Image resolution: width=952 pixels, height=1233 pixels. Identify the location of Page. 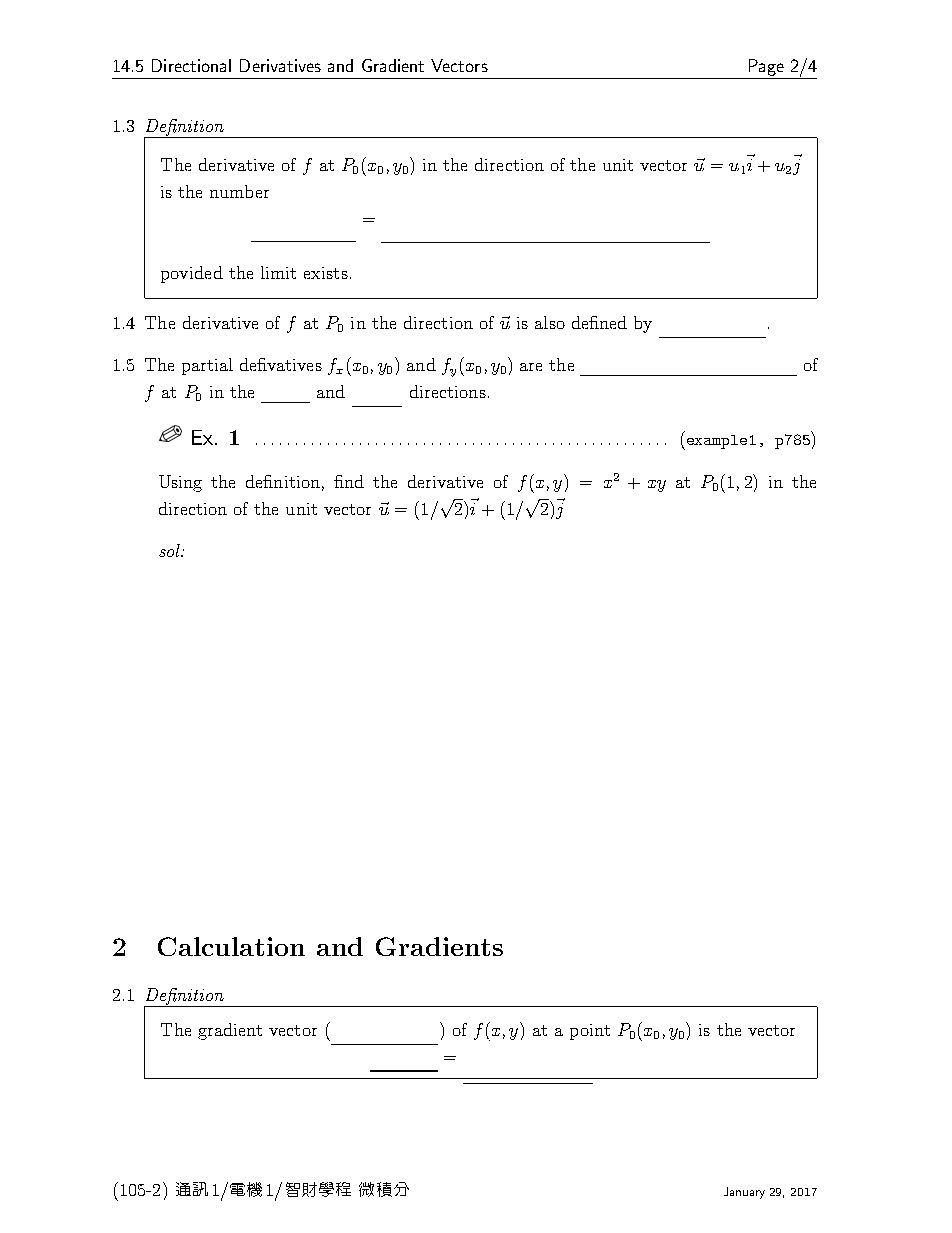
(766, 67).
